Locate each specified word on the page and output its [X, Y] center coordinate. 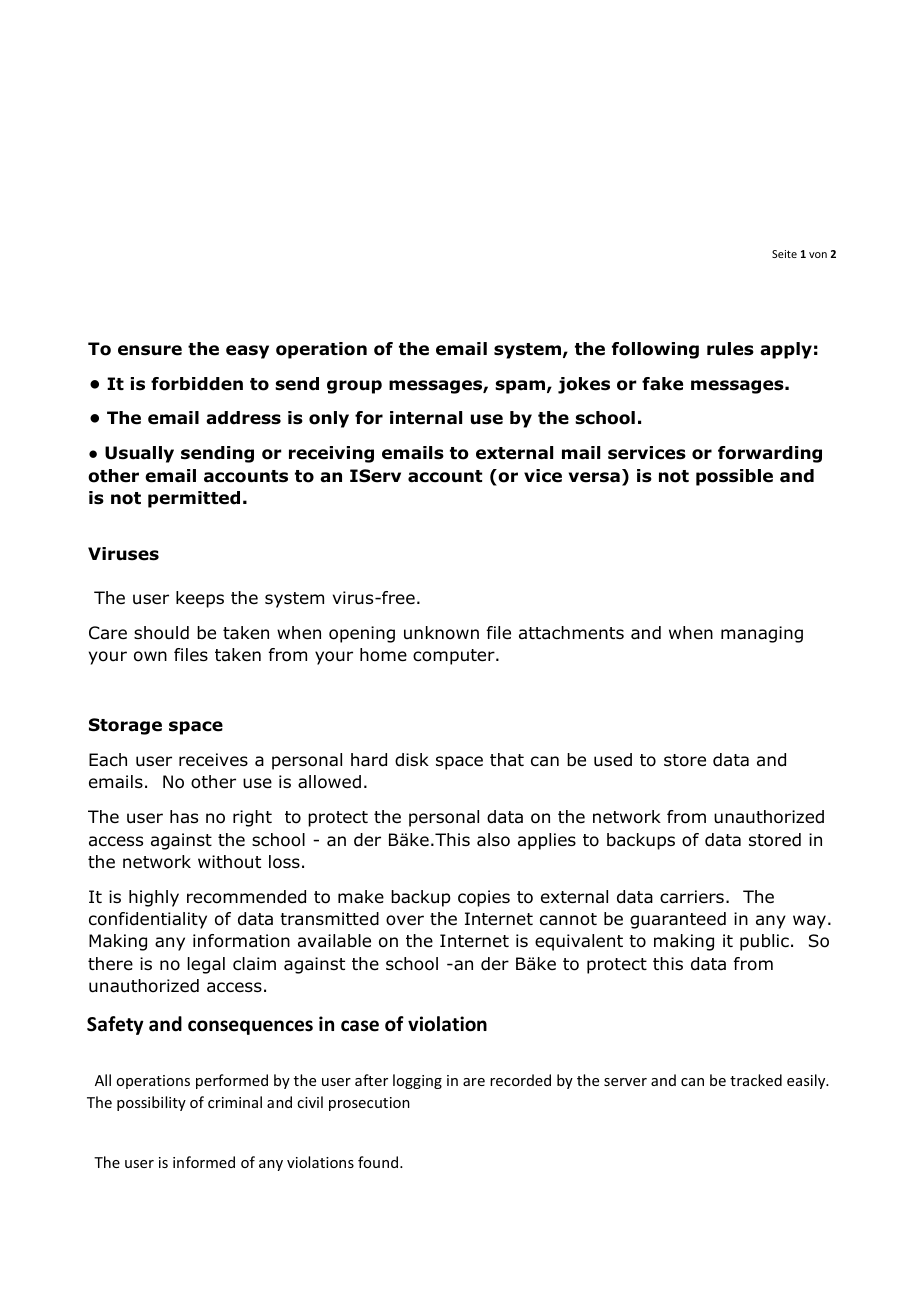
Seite [784, 254]
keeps [200, 599]
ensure [150, 350]
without [229, 862]
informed [204, 1162]
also [493, 840]
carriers [692, 897]
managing [762, 634]
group [354, 387]
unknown [441, 633]
